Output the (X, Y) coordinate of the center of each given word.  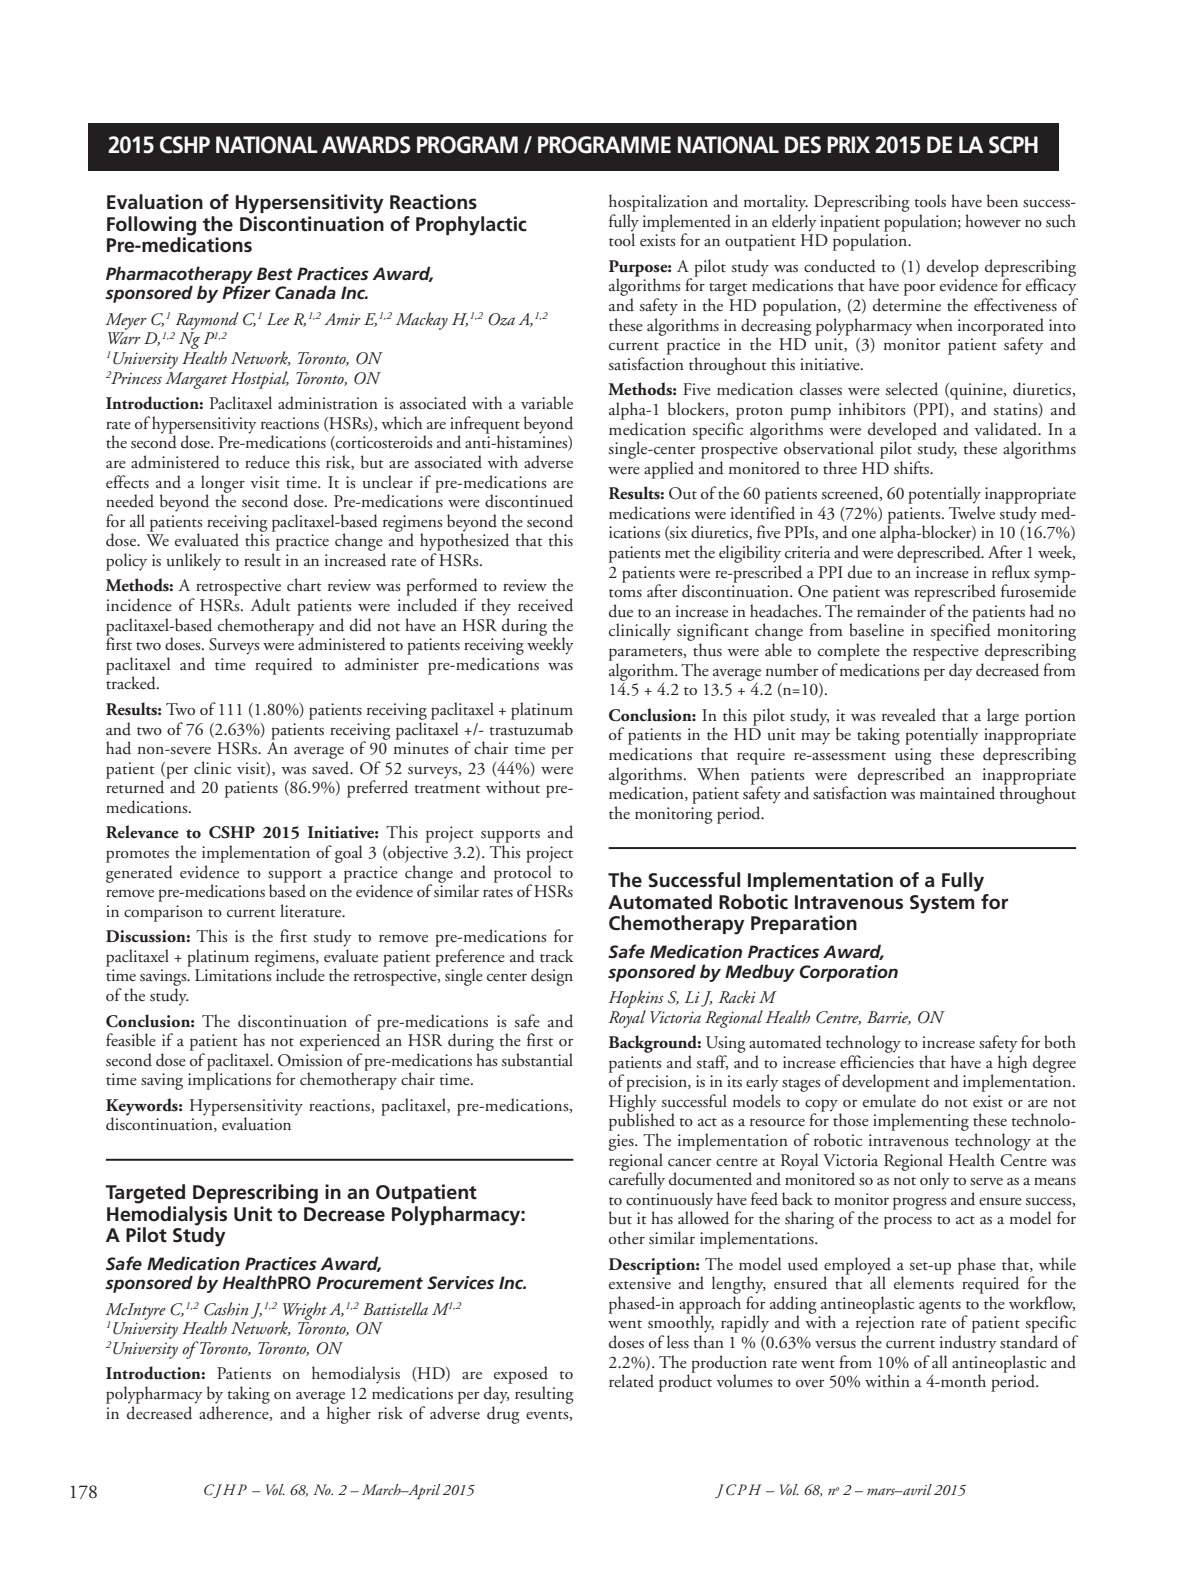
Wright (305, 1312)
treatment (447, 789)
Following (151, 227)
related (631, 1381)
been (1002, 201)
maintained (957, 793)
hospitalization (658, 203)
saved (332, 768)
